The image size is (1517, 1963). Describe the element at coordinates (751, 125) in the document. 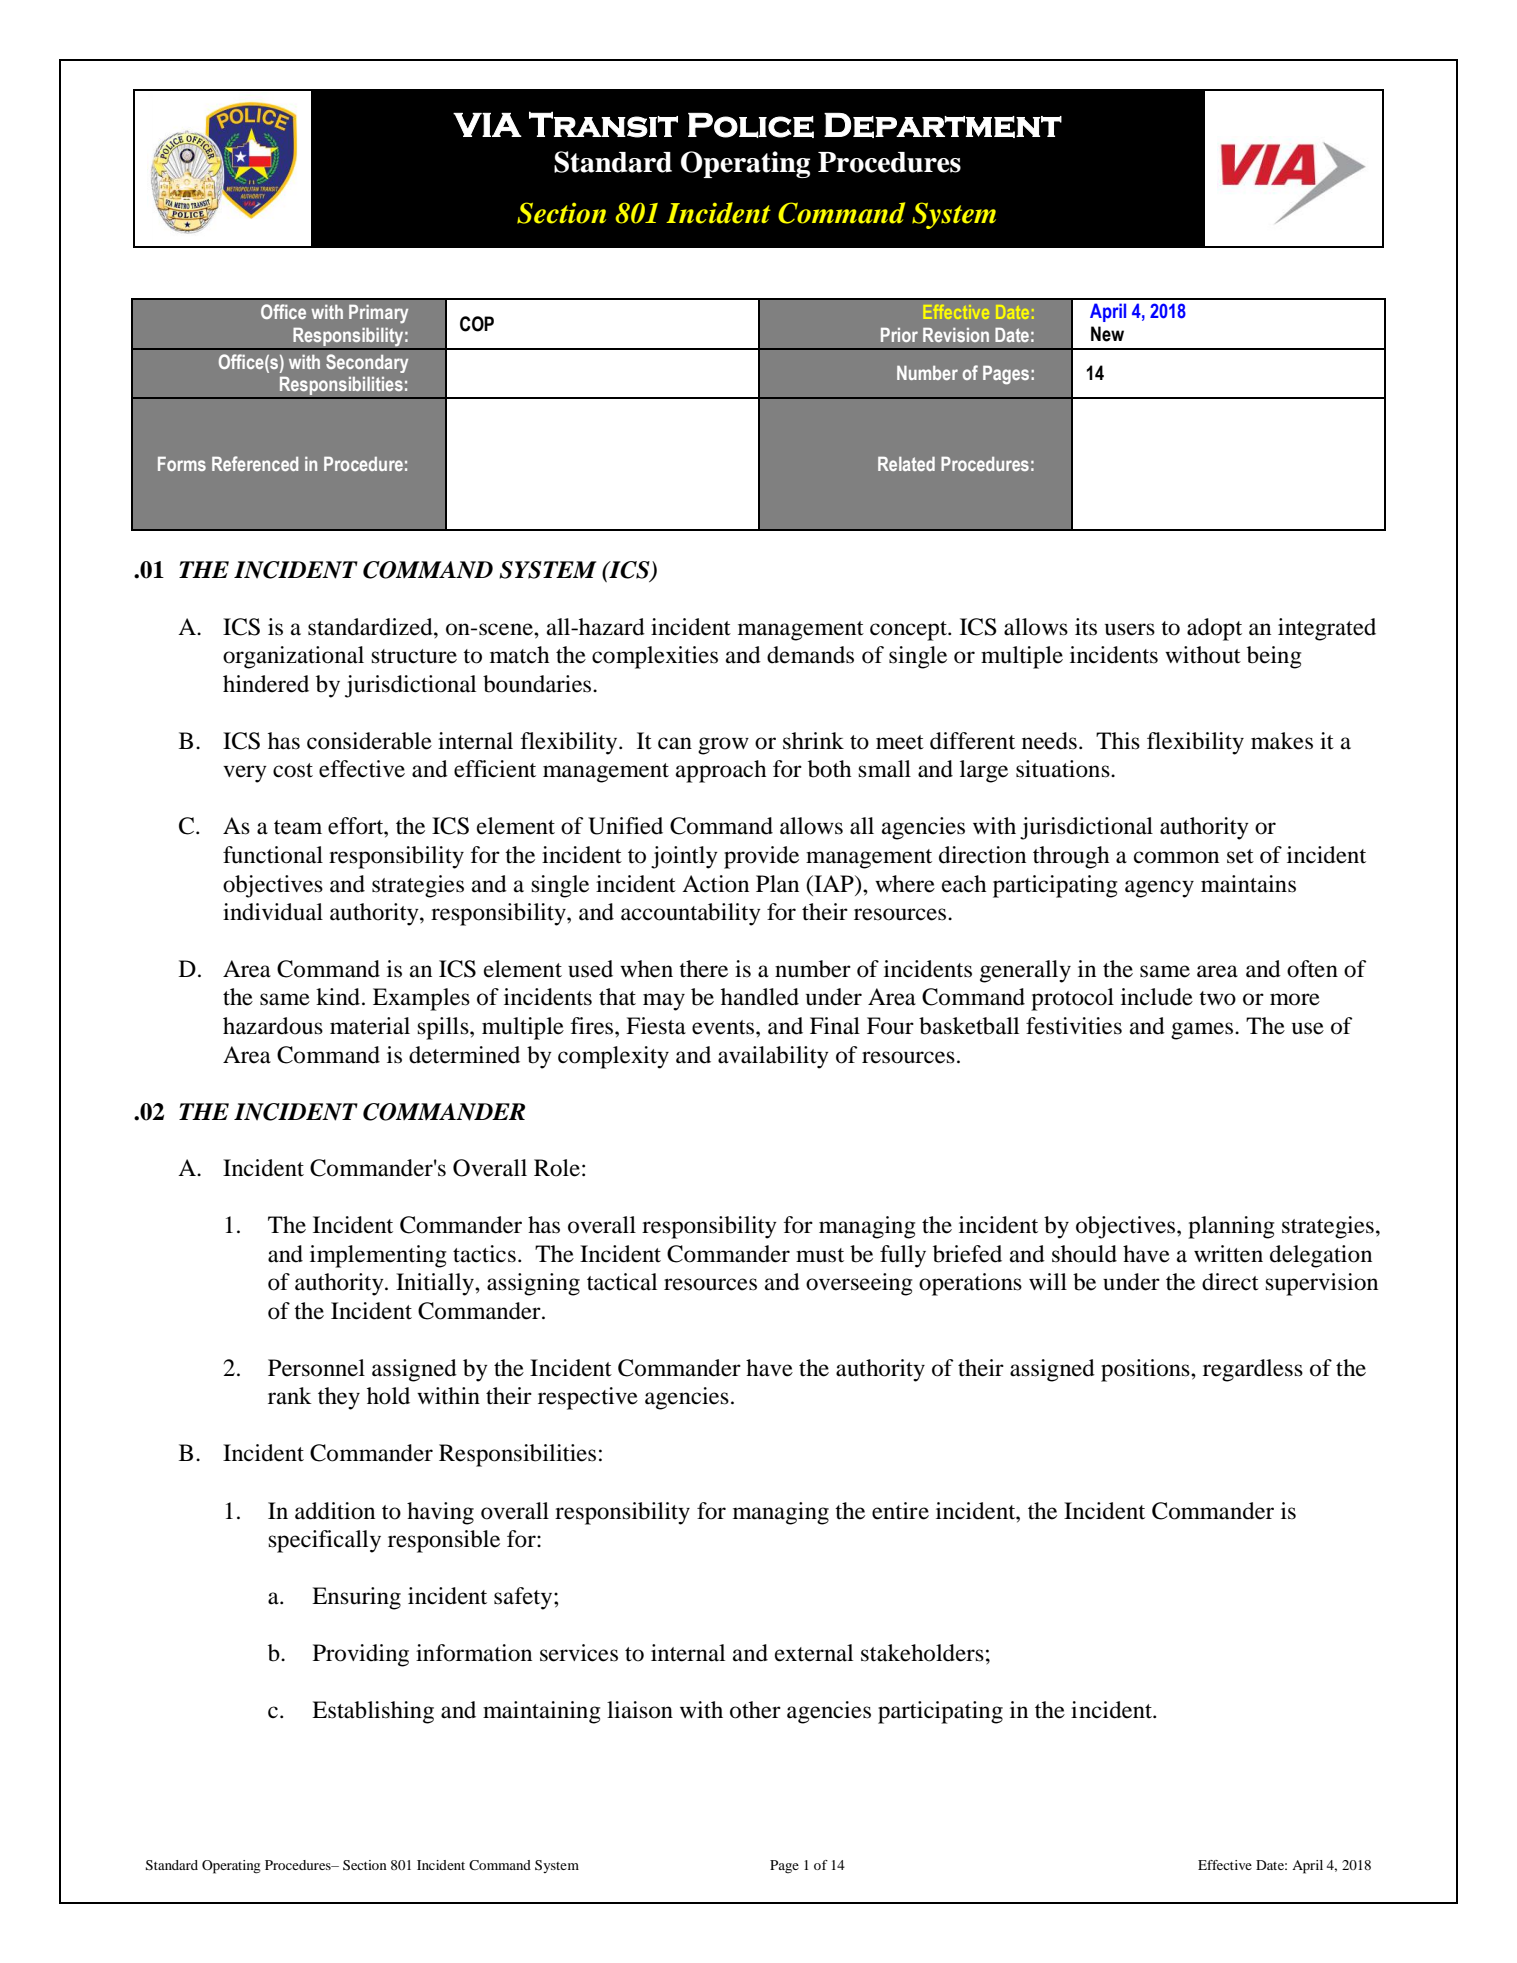

I see `Police` at that location.
